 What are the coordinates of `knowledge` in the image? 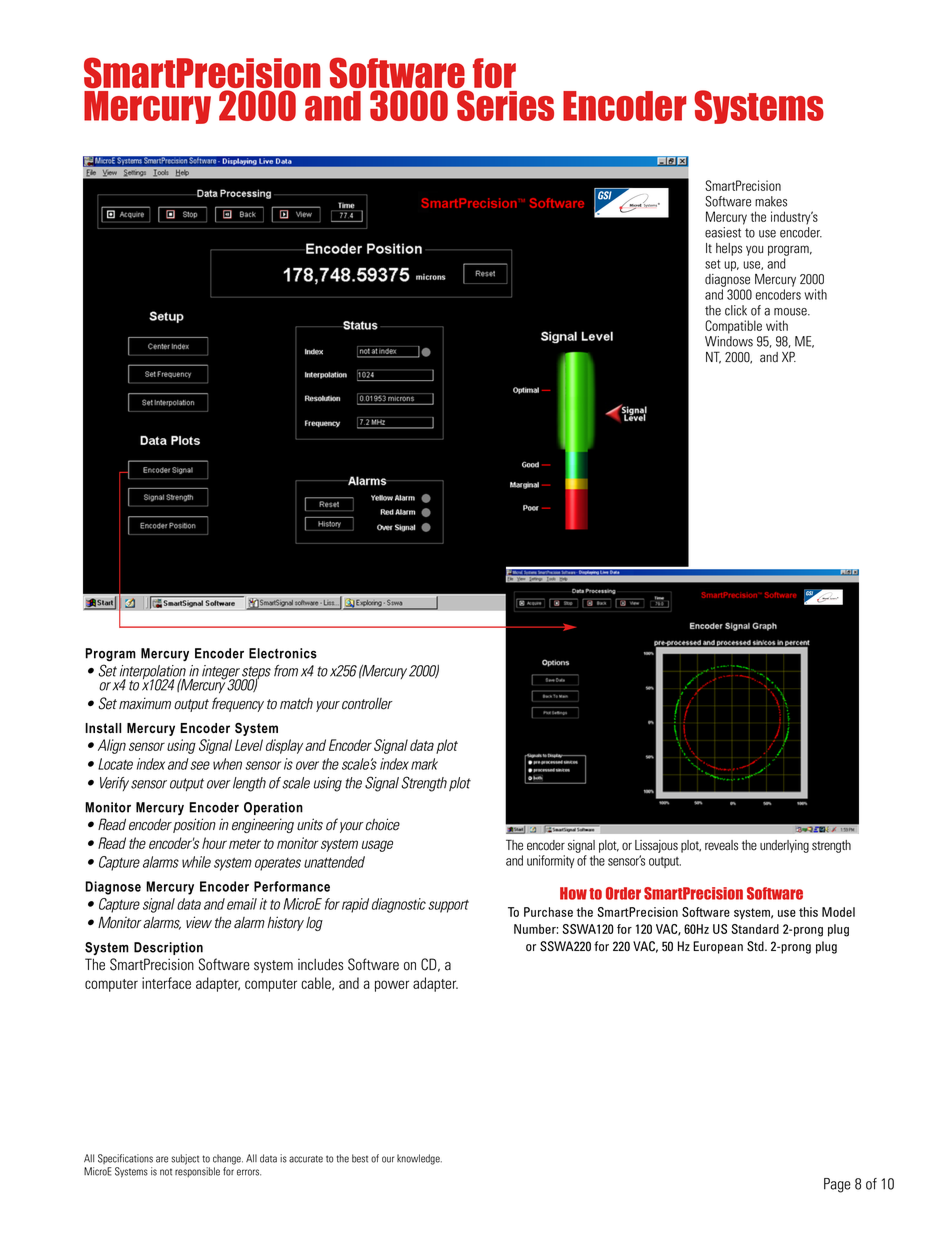 It's located at (419, 1159).
